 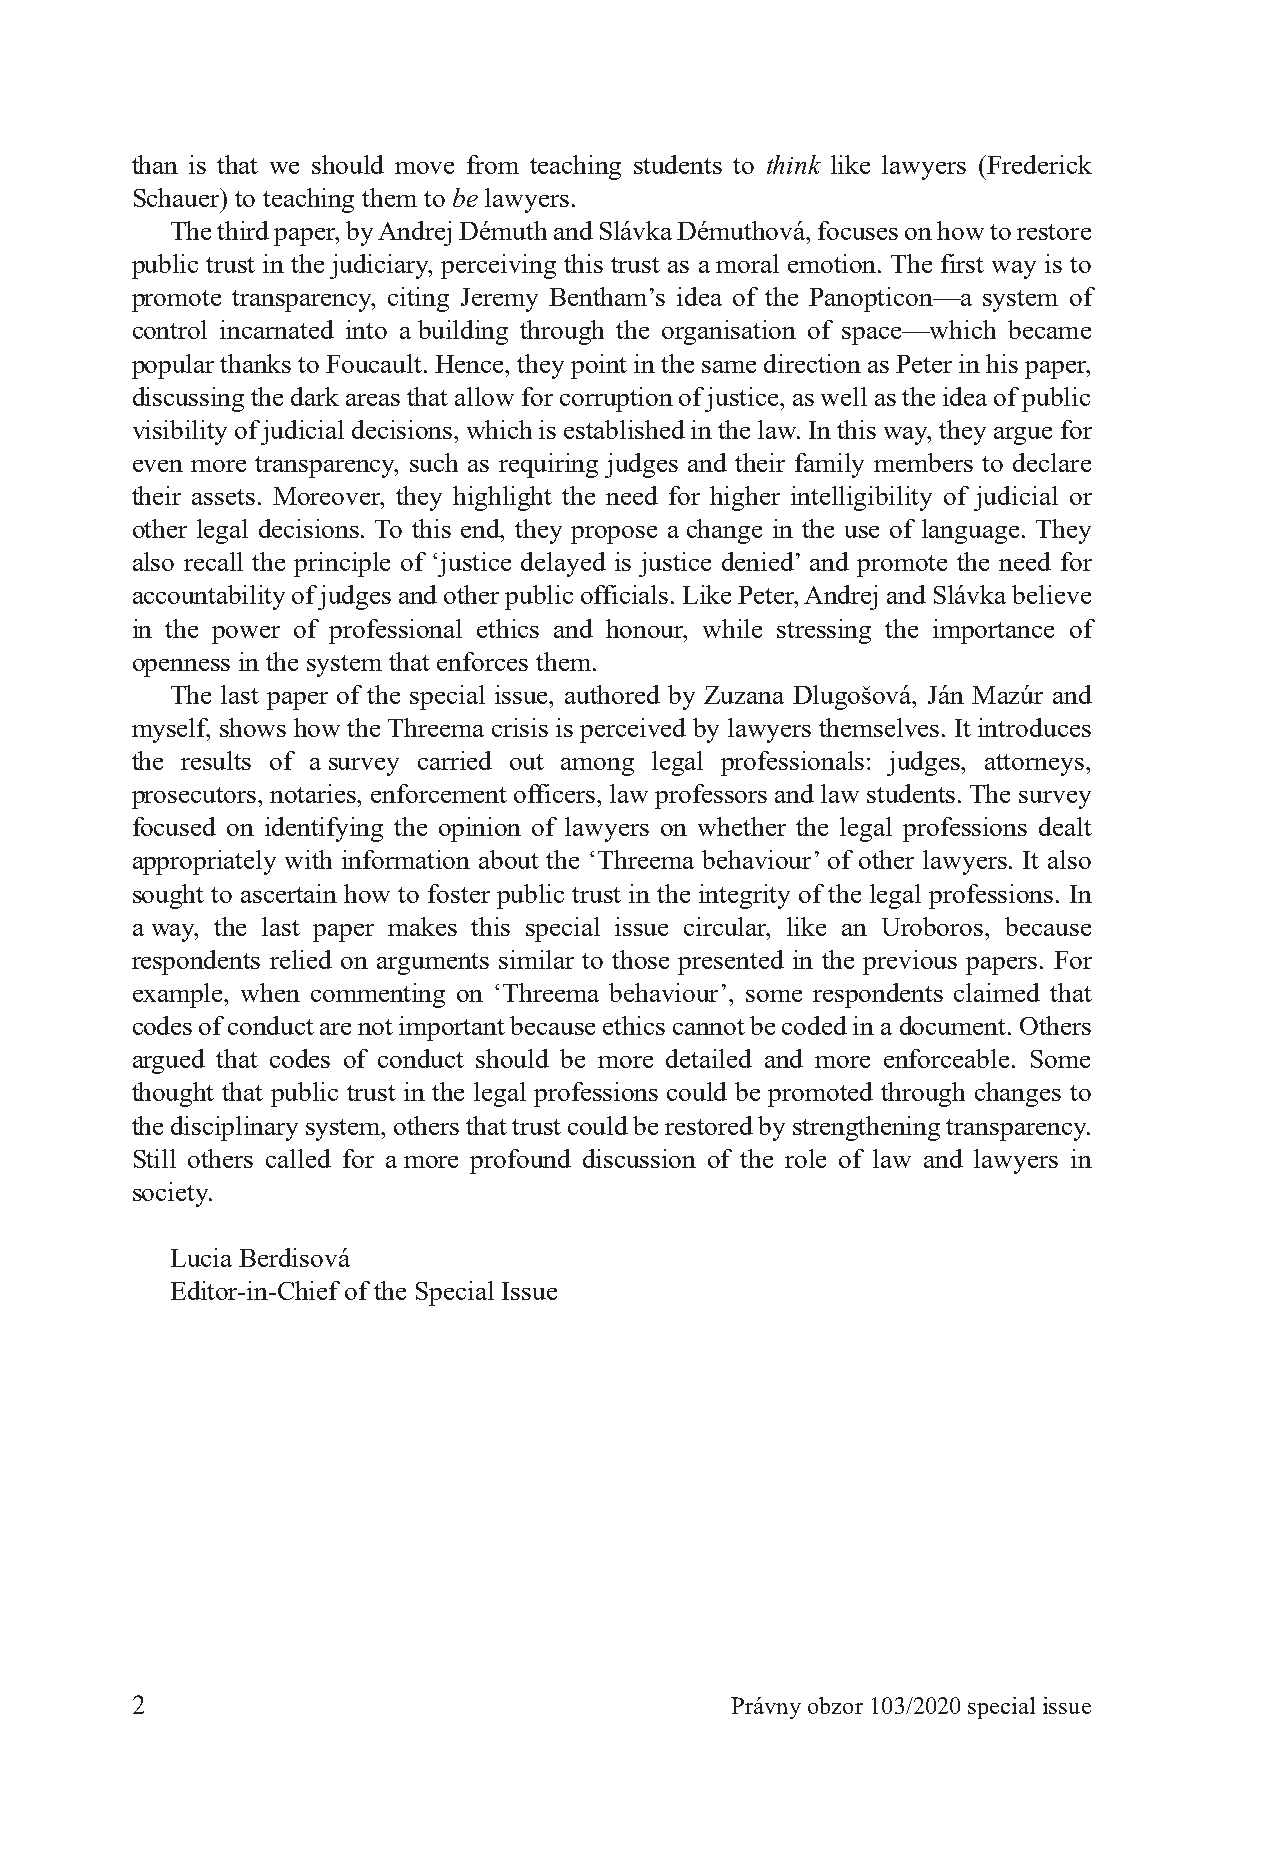 I want to click on from, so click(x=493, y=164).
